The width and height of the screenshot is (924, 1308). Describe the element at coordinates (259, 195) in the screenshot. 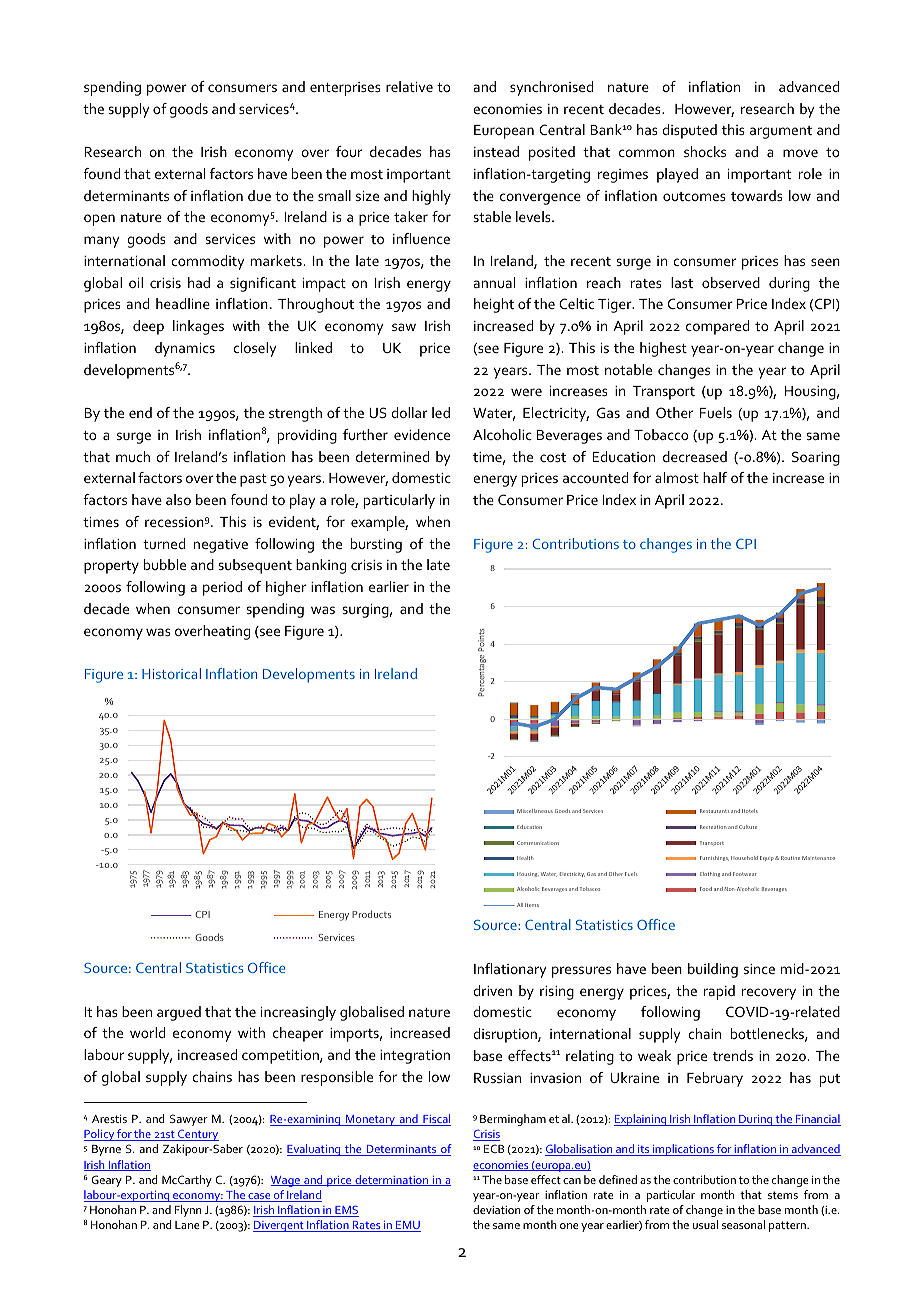

I see `due` at that location.
